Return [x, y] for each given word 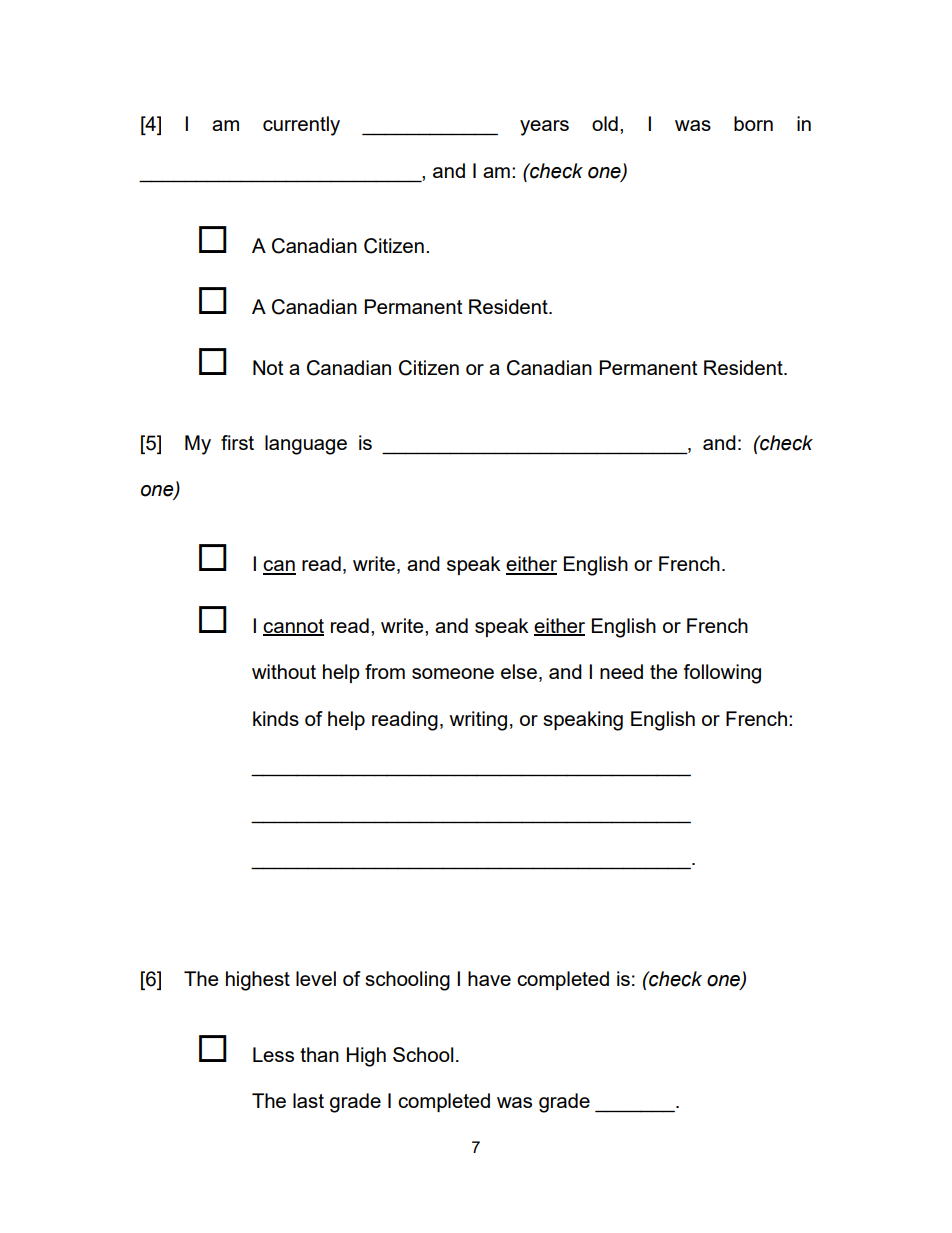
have [489, 978]
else [519, 671]
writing [478, 721]
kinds [276, 718]
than [319, 1054]
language [306, 445]
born [753, 123]
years [544, 128]
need [621, 671]
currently [301, 126]
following [722, 674]
